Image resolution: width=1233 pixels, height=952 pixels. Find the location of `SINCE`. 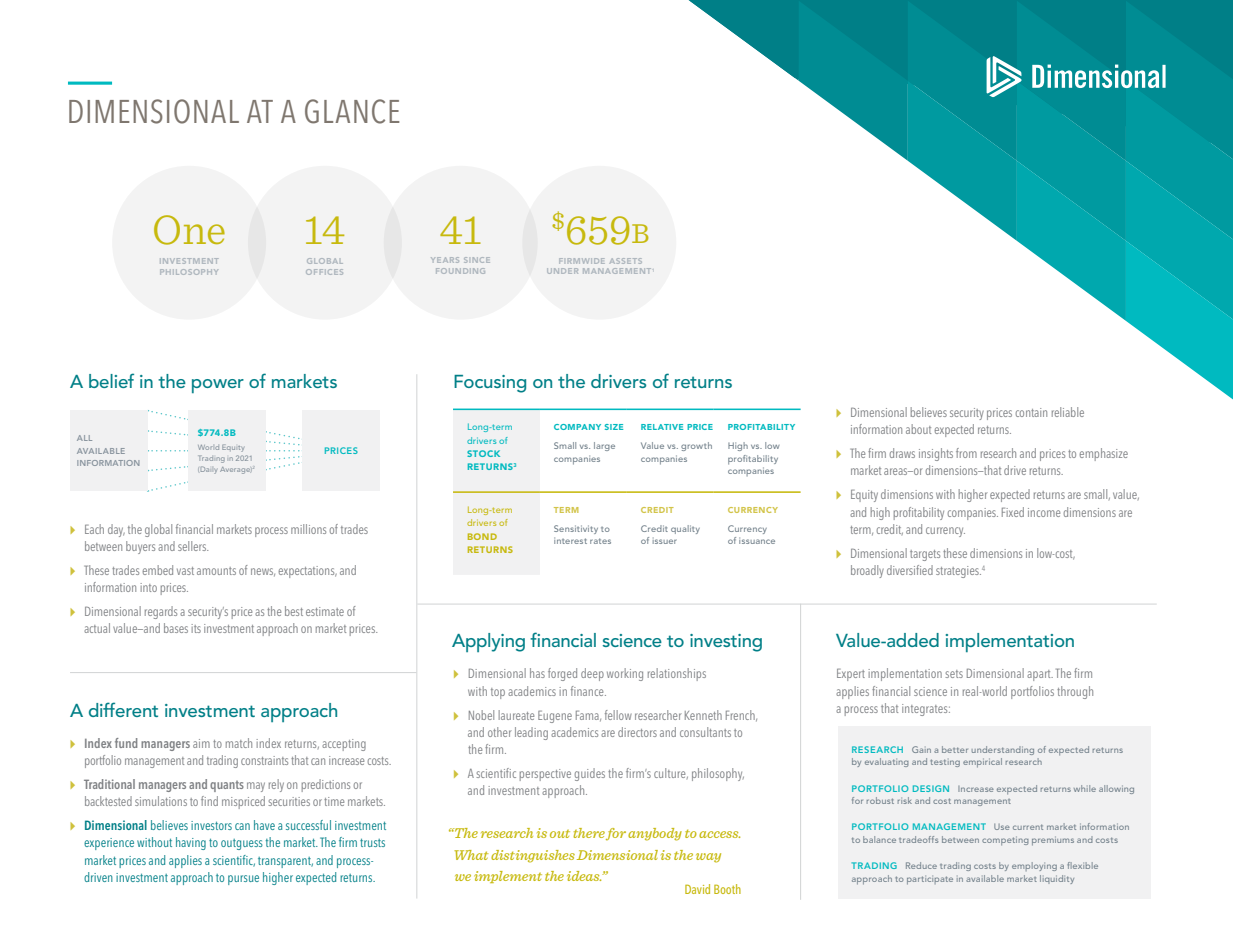

SINCE is located at coordinates (477, 260).
